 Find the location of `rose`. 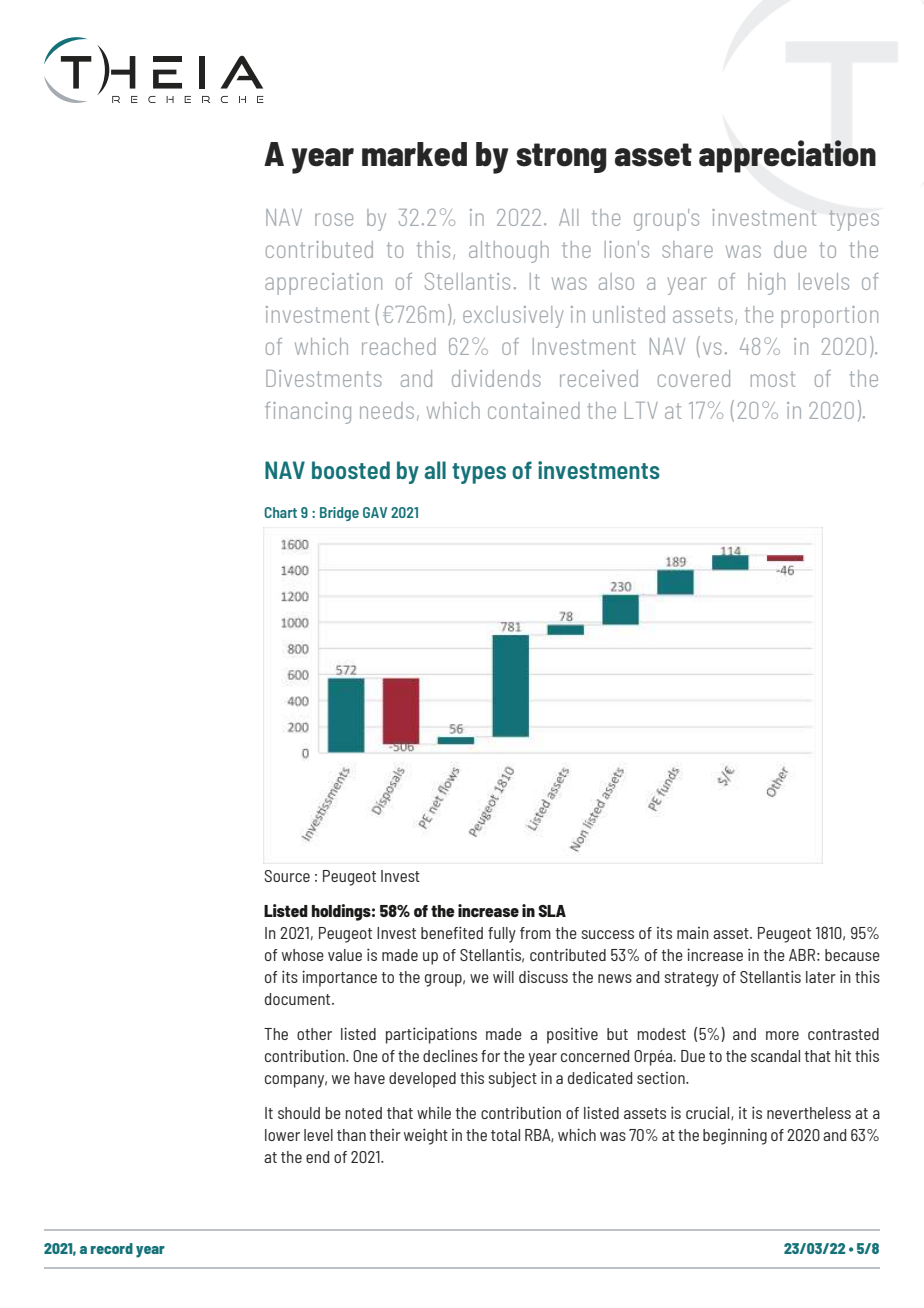

rose is located at coordinates (334, 219).
